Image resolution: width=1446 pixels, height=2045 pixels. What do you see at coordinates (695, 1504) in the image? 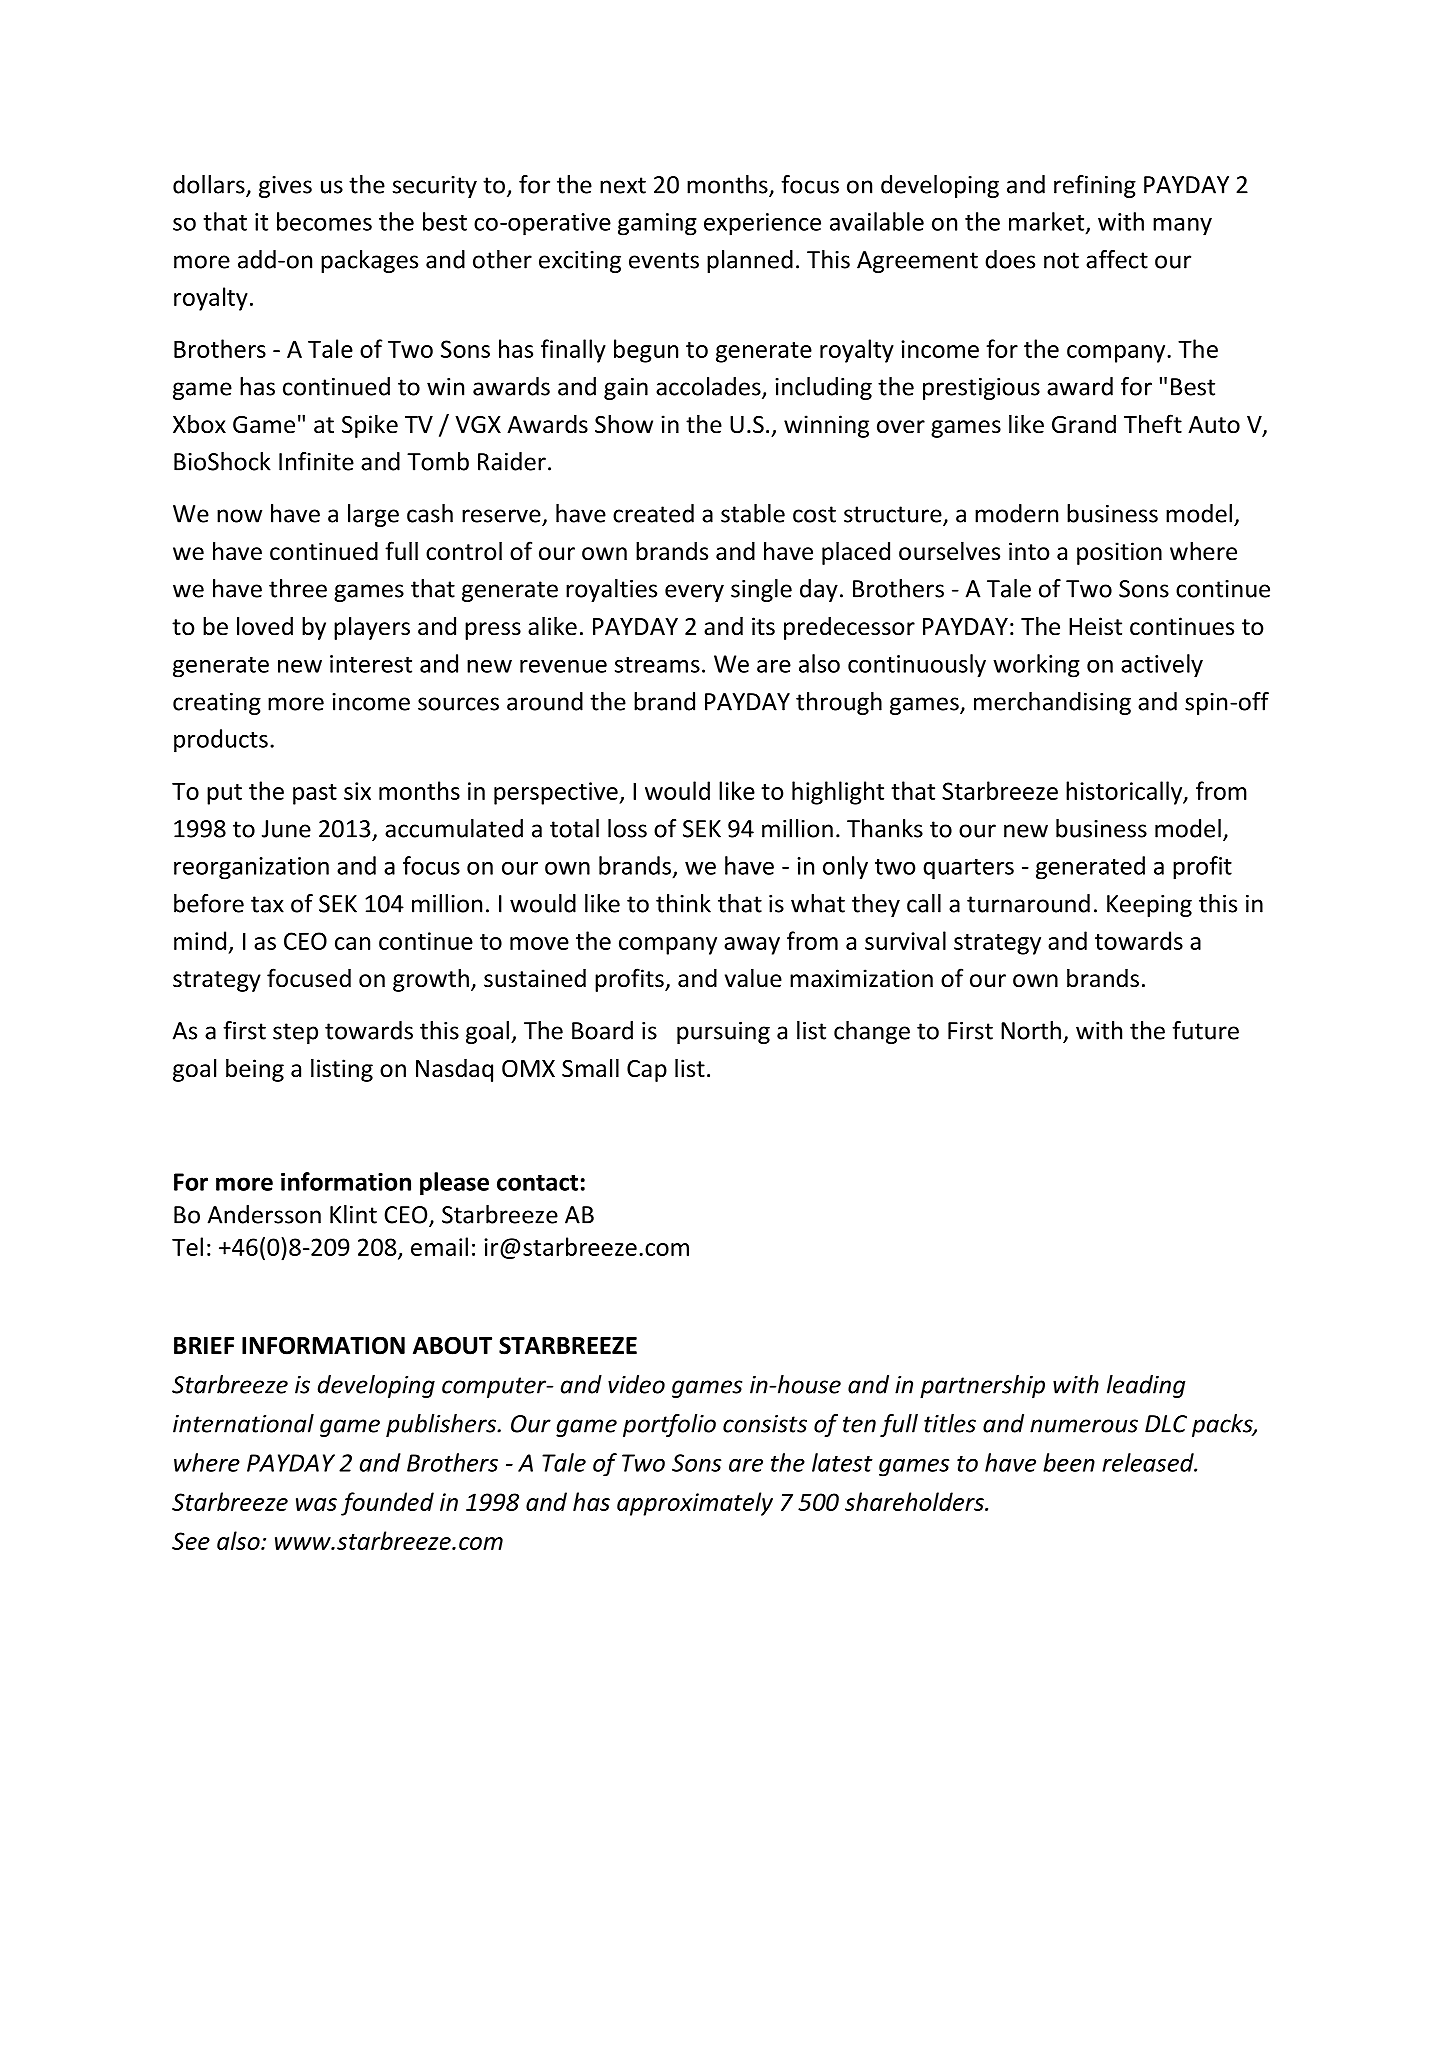
I see `approximately` at bounding box center [695, 1504].
